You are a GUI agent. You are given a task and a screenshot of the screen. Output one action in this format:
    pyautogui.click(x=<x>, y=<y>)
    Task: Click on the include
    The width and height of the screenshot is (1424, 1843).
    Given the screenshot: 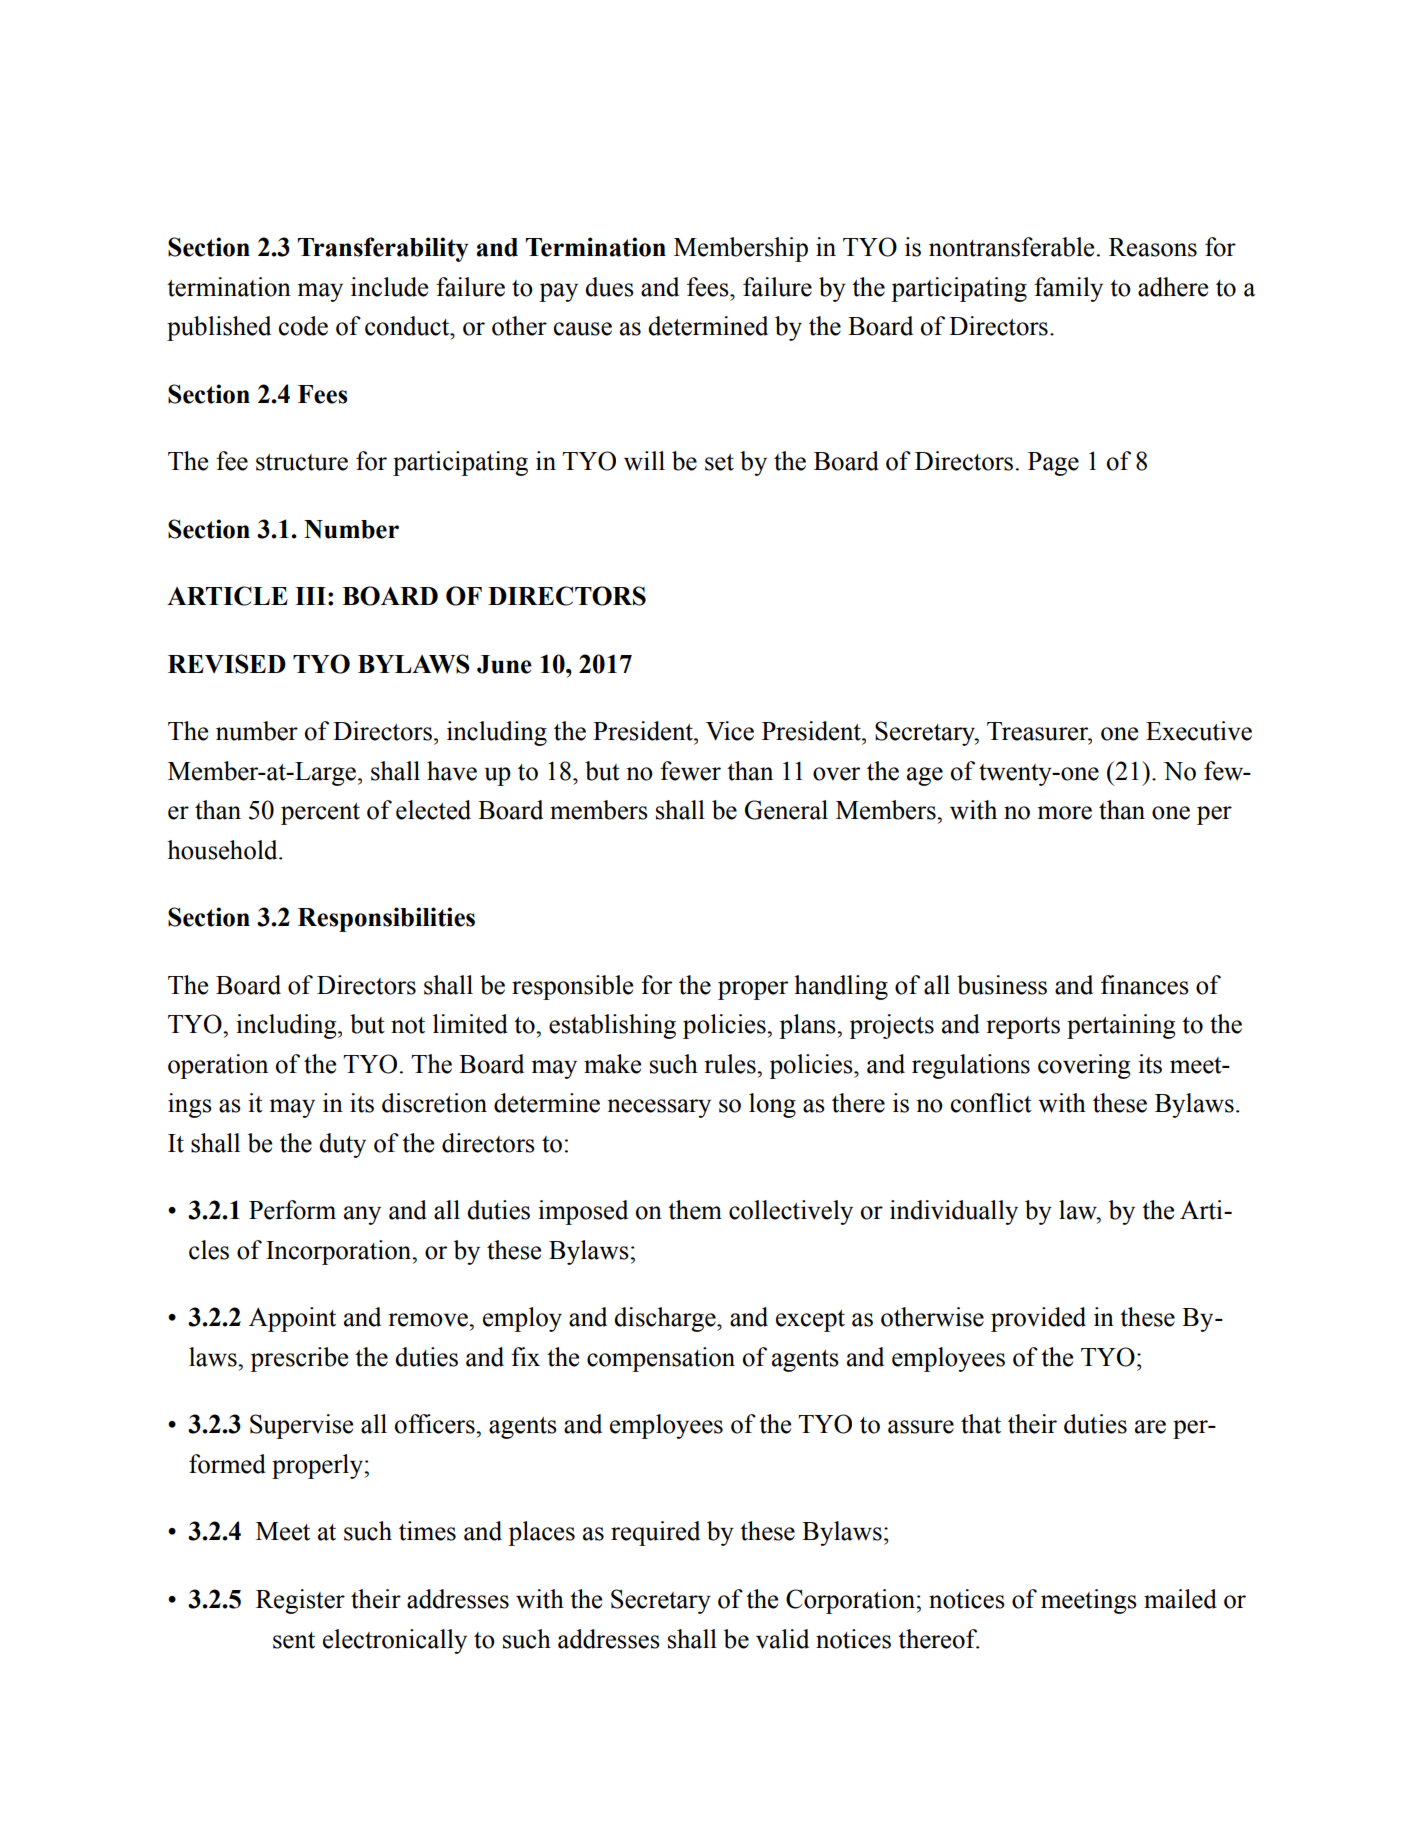 What is the action you would take?
    pyautogui.click(x=389, y=287)
